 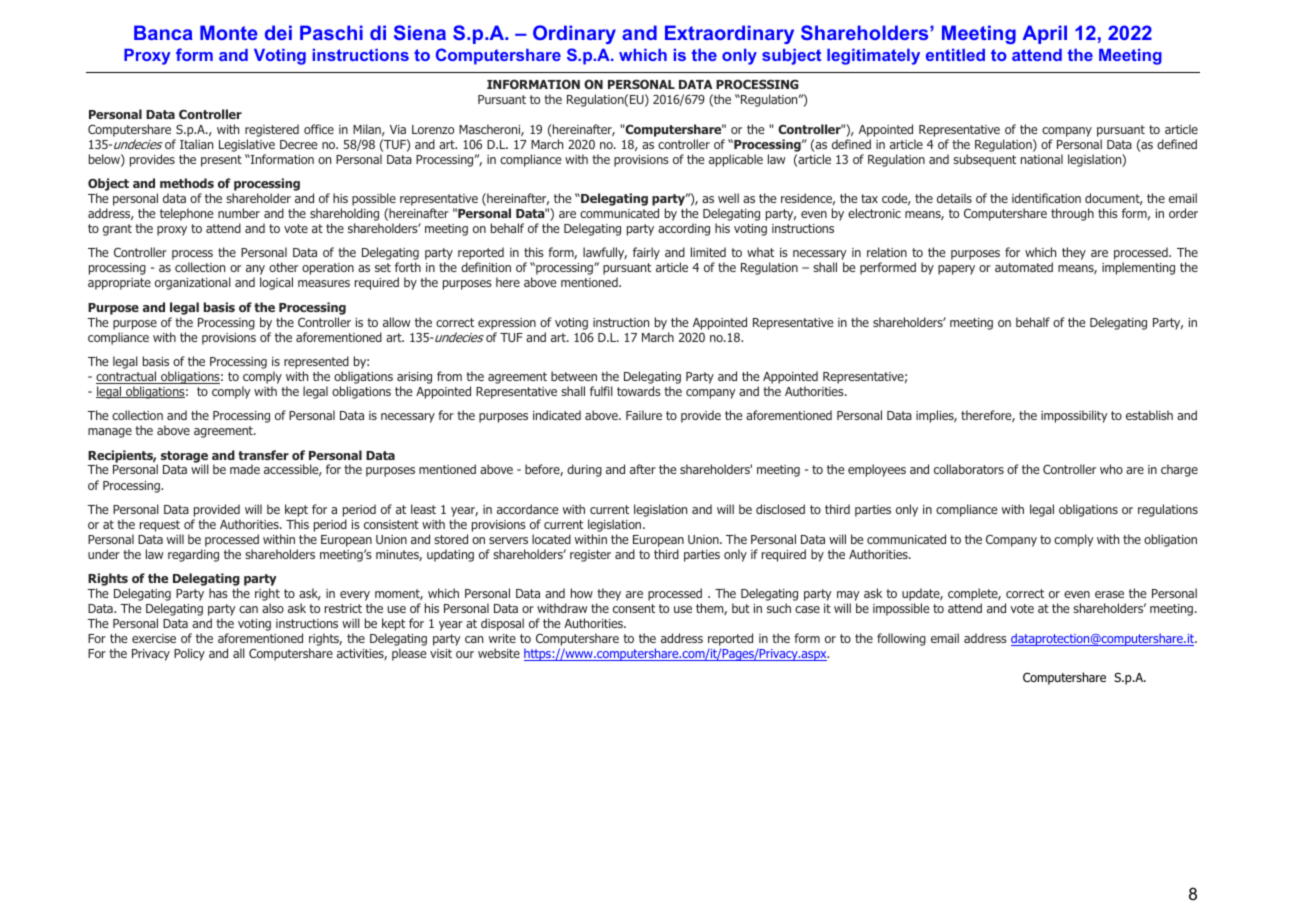 I want to click on consent, so click(x=634, y=608).
